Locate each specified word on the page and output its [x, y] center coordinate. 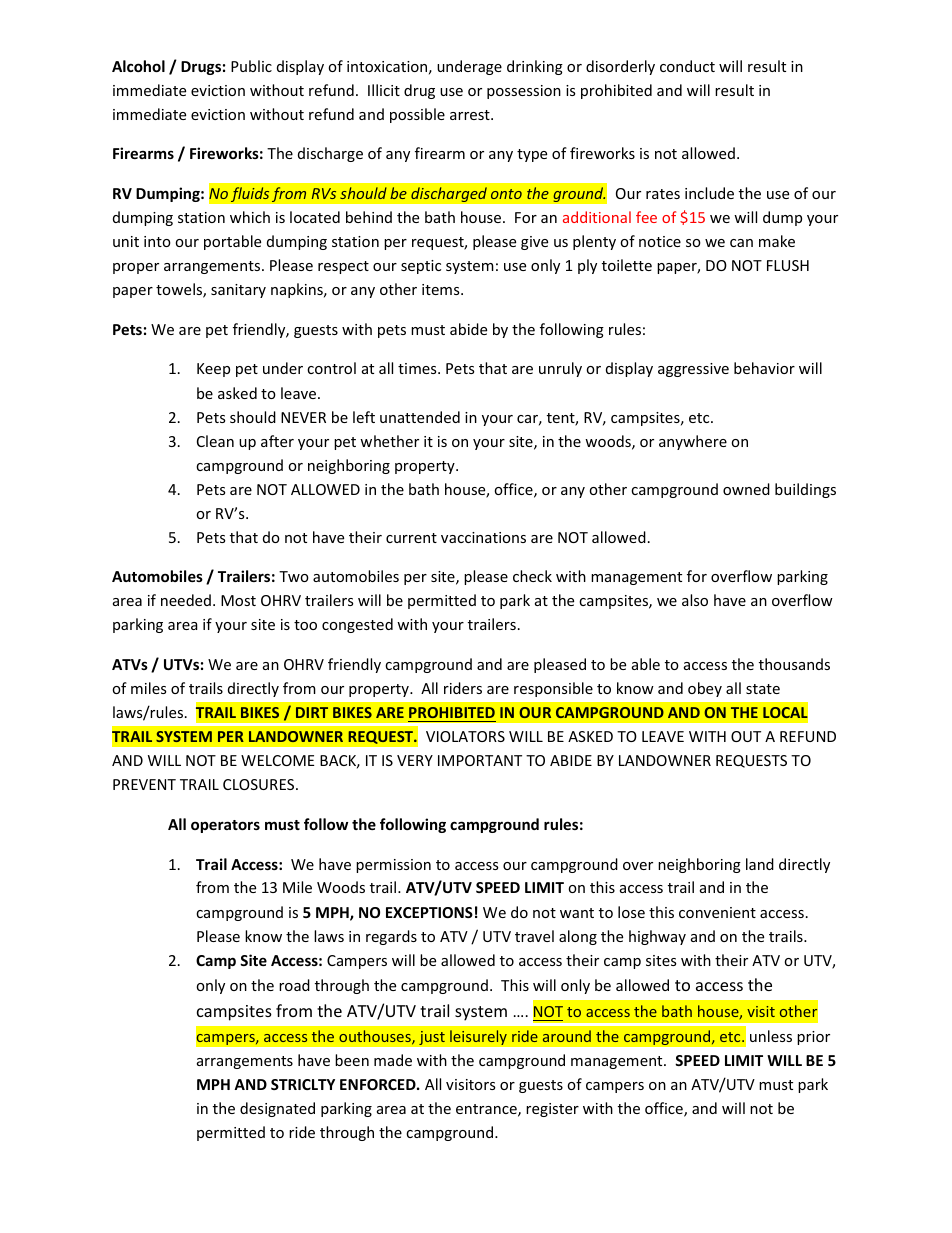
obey [705, 689]
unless [771, 1036]
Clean [215, 441]
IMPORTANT [480, 760]
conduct [687, 66]
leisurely [478, 1037]
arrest [471, 115]
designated [277, 1109]
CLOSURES [260, 784]
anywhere [693, 442]
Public [251, 66]
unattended [420, 417]
